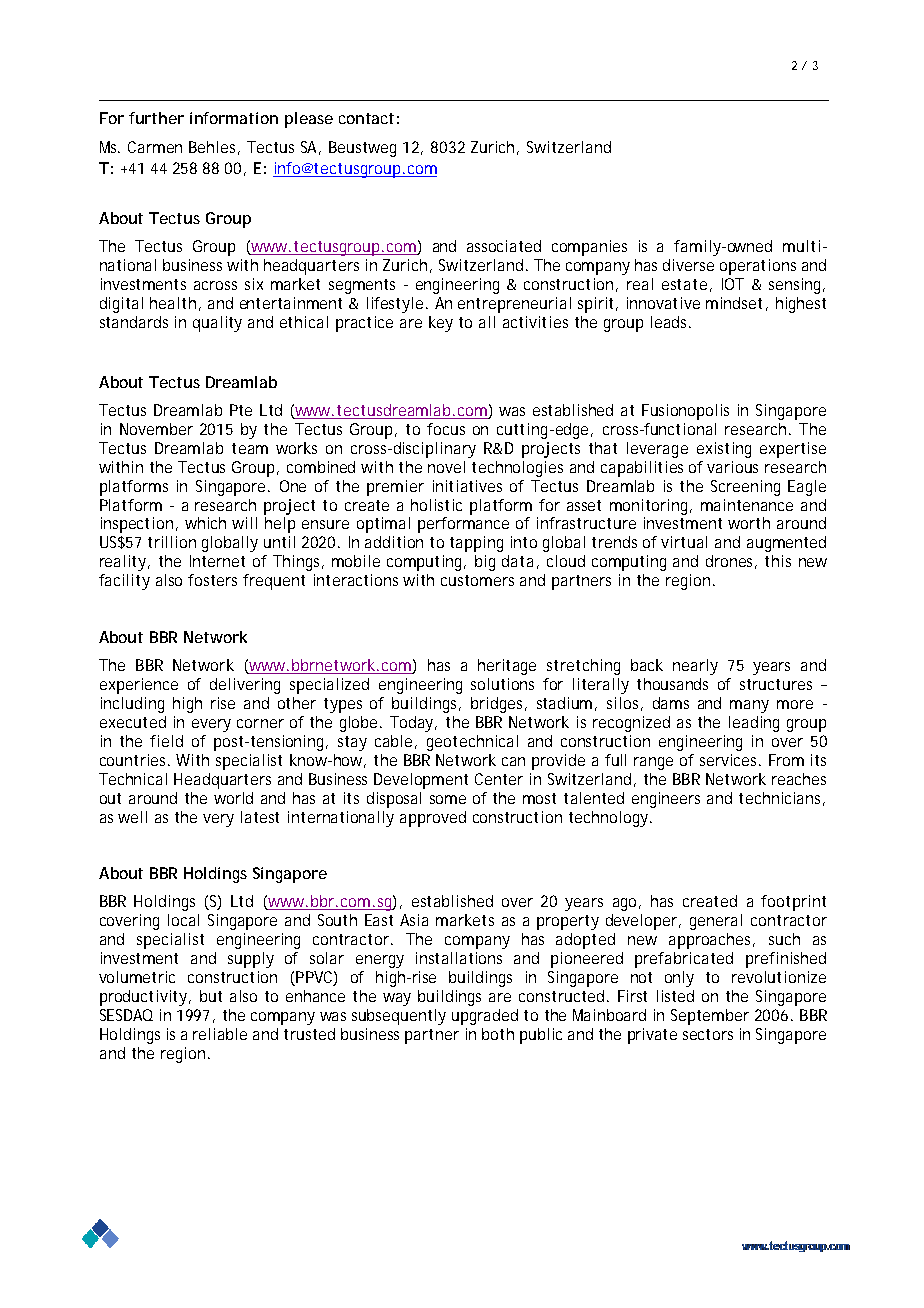 The height and width of the image is (1308, 924). I want to click on Carmen, so click(155, 147).
